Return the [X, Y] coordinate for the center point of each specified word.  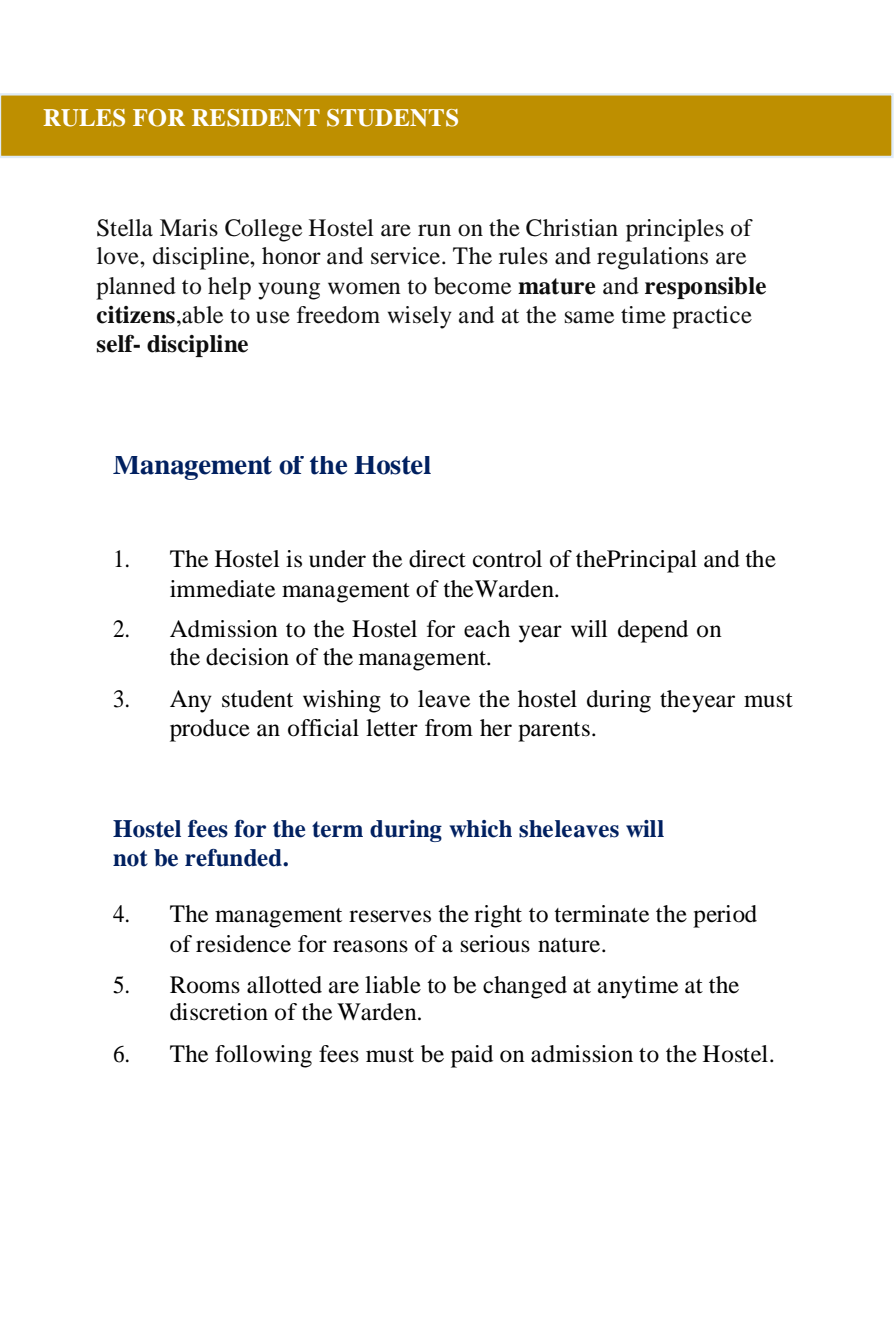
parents [554, 732]
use [273, 317]
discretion [219, 1012]
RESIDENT [256, 118]
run [434, 230]
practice [712, 317]
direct [437, 559]
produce [210, 730]
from [449, 728]
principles [675, 230]
